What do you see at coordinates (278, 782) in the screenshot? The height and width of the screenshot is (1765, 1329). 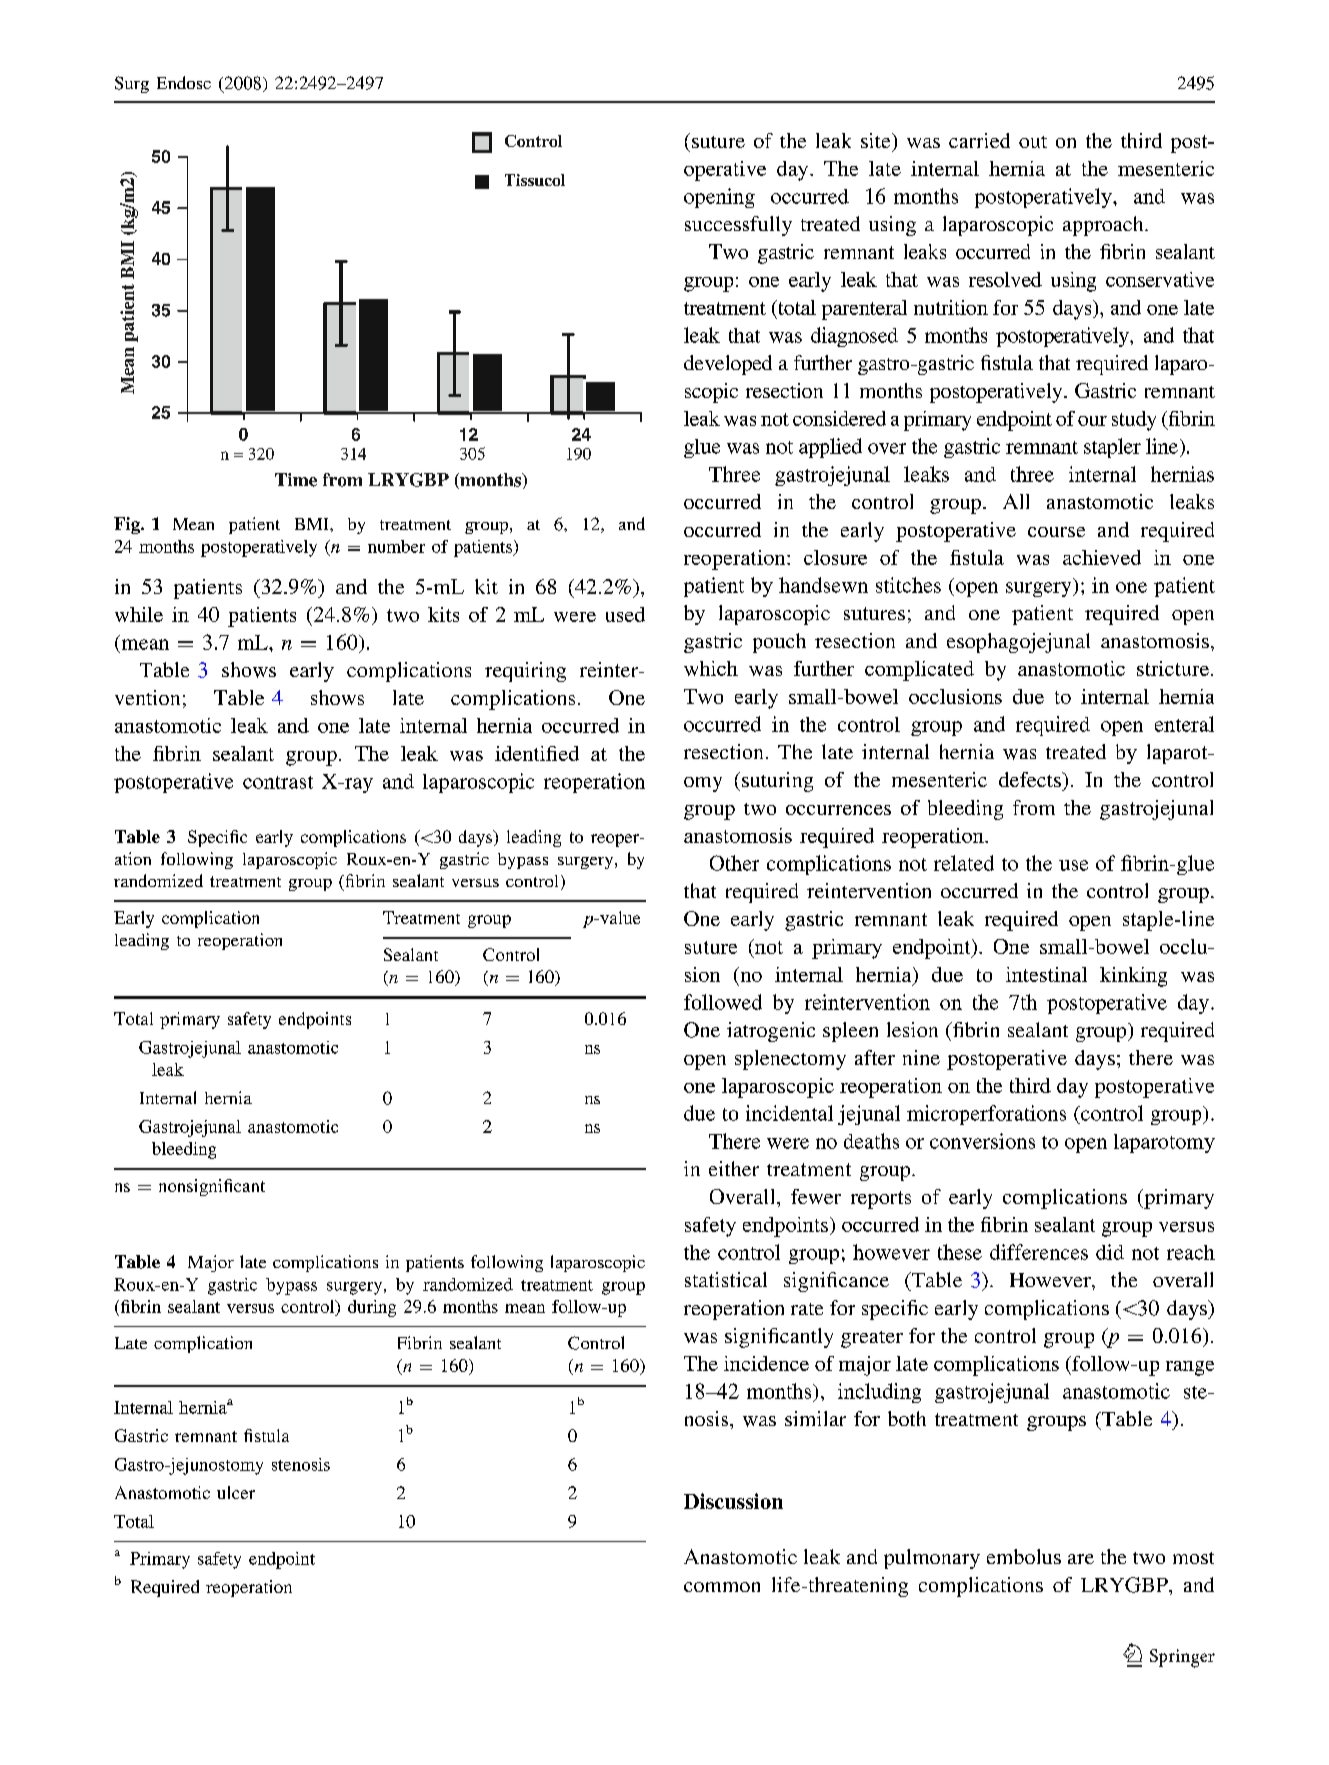 I see `contrast` at bounding box center [278, 782].
